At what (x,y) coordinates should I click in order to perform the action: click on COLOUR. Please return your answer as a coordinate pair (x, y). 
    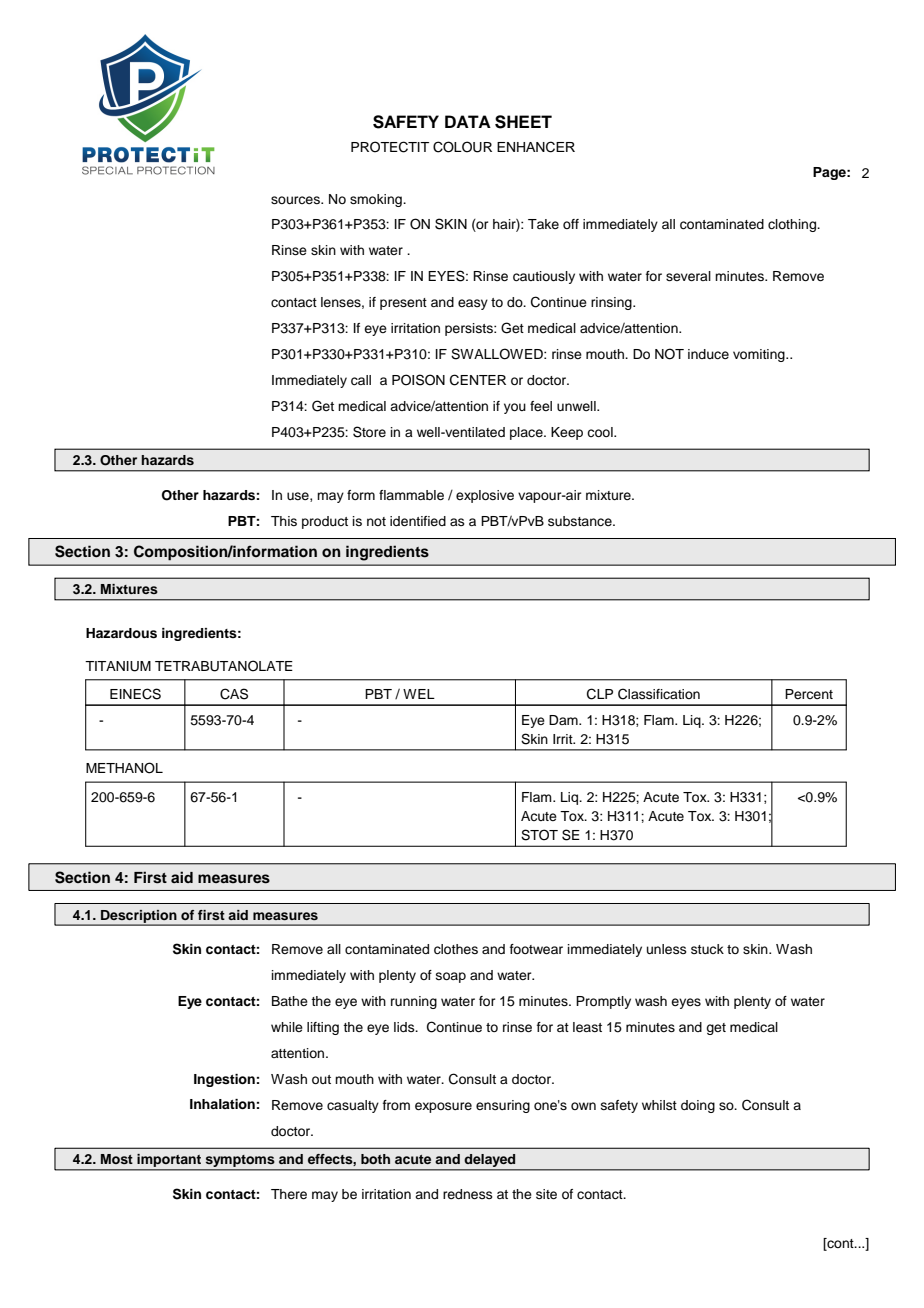
    Looking at the image, I should click on (462, 147).
